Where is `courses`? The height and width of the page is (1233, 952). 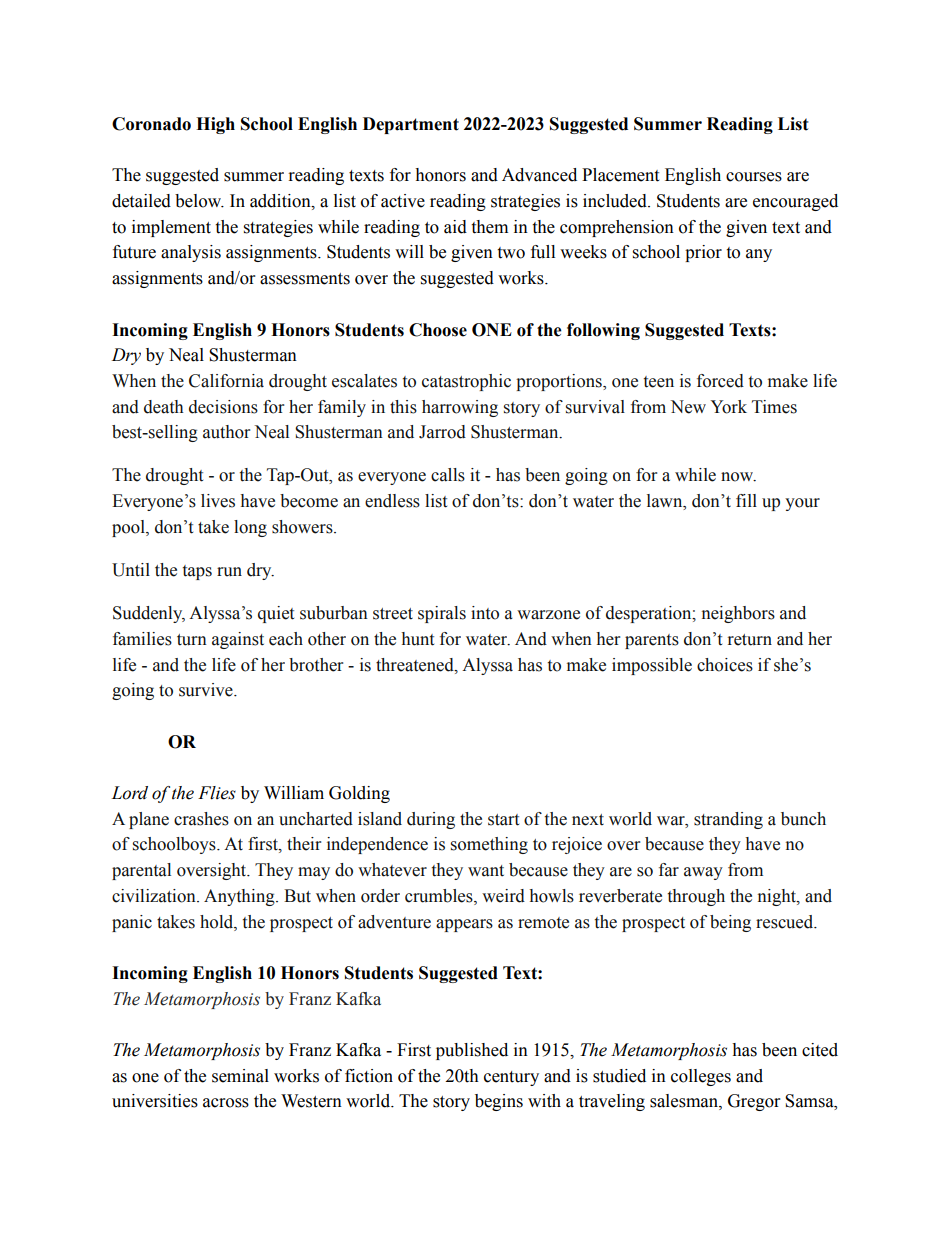
courses is located at coordinates (754, 177).
